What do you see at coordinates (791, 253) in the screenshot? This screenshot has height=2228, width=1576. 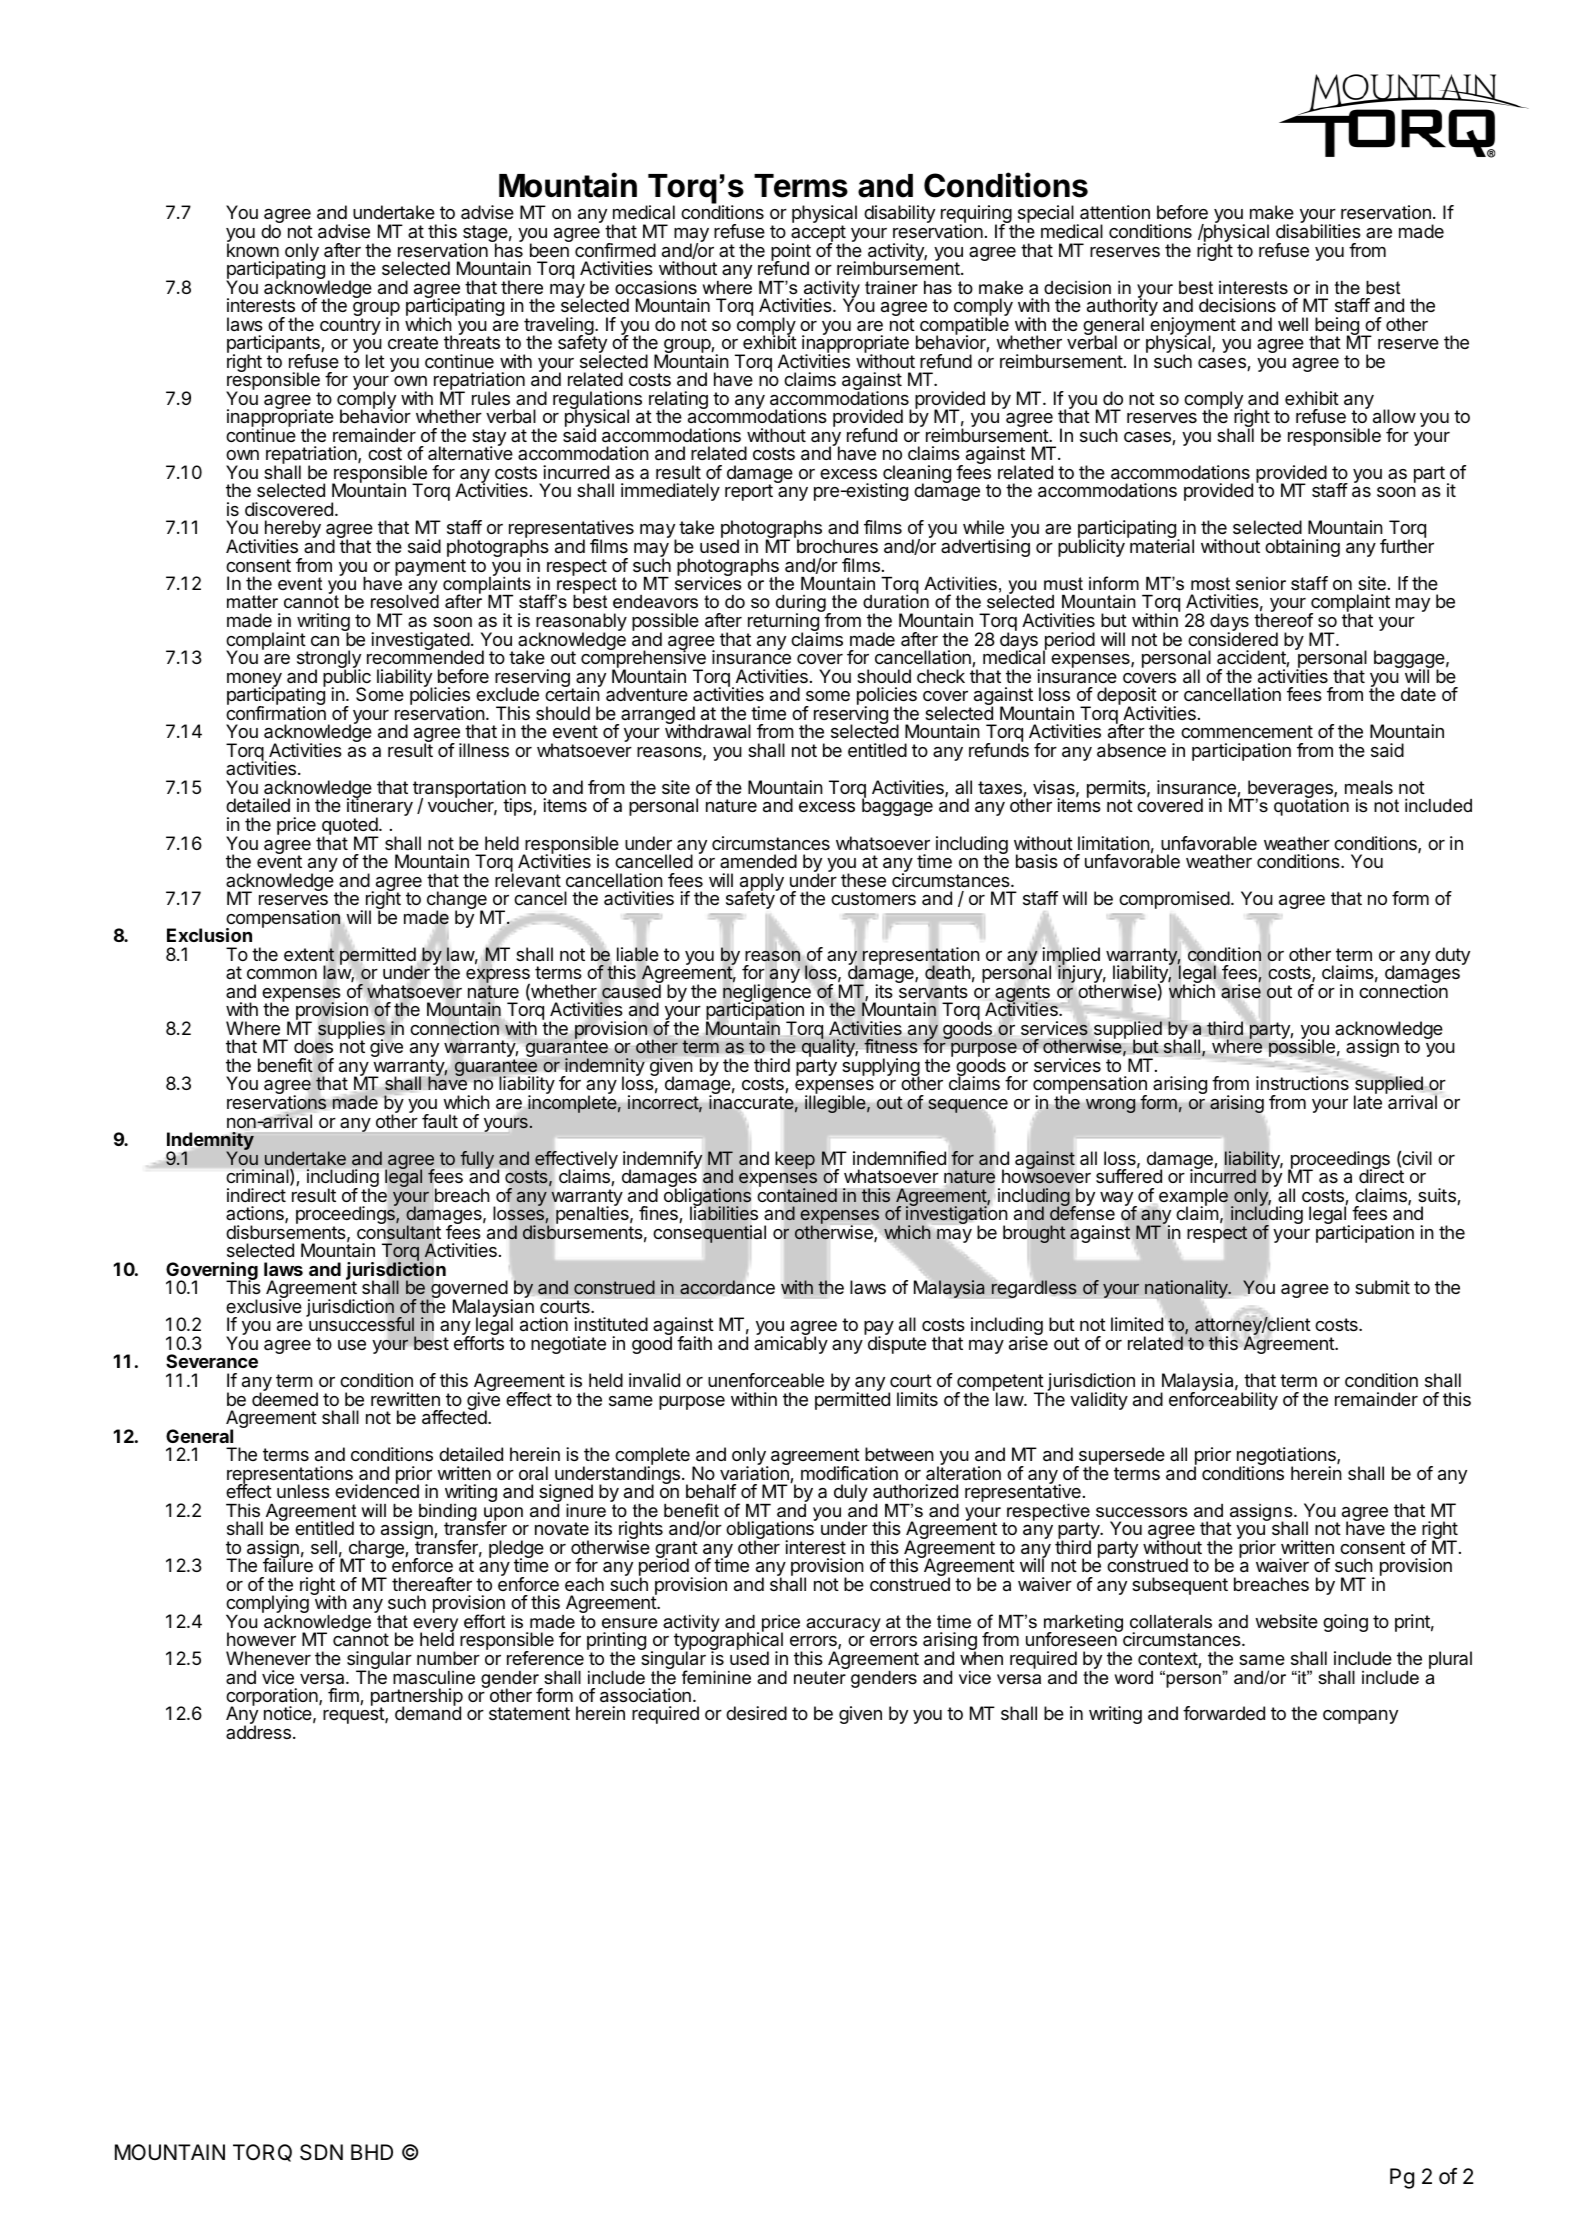 I see `point` at bounding box center [791, 253].
